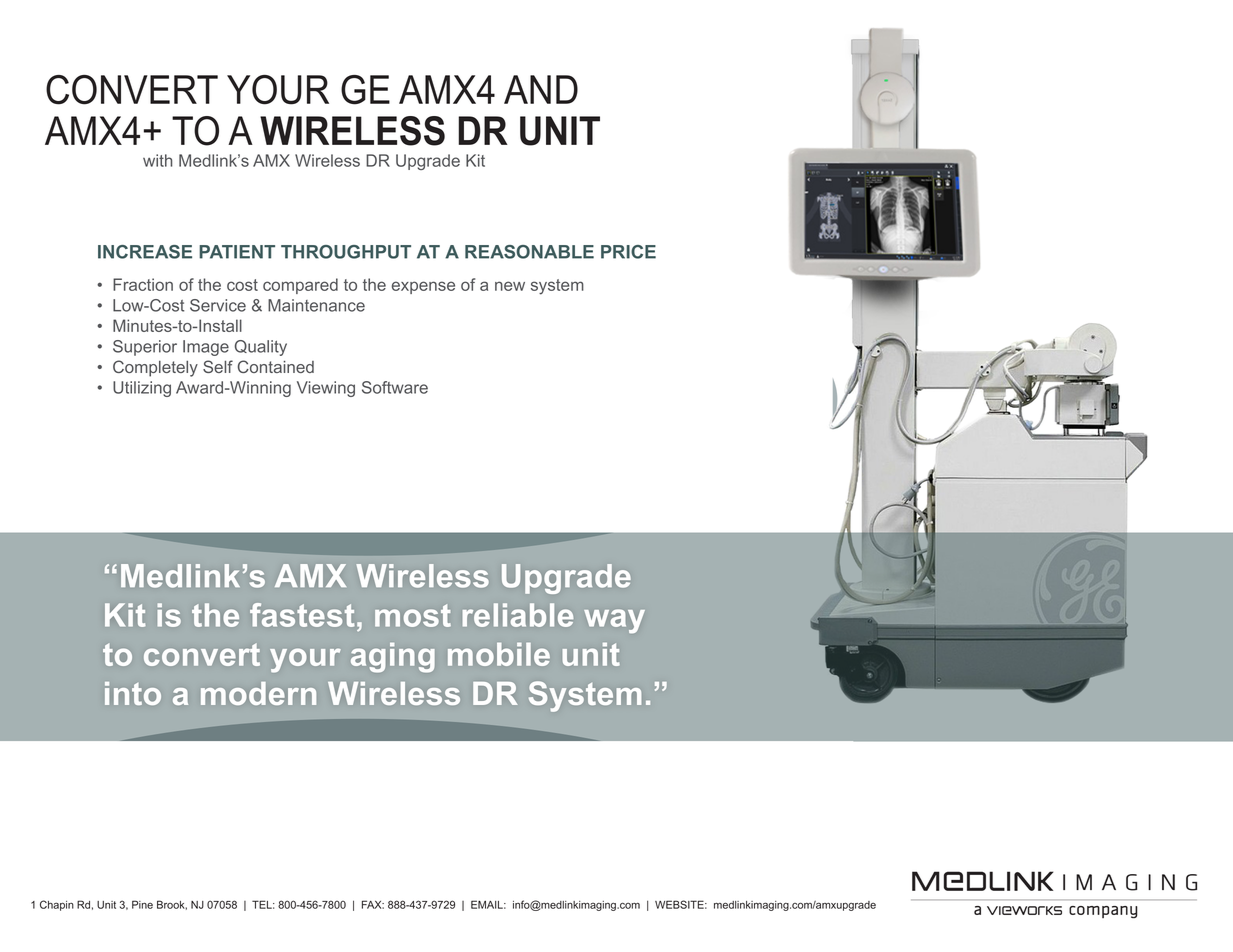 This image has height=952, width=1233. Describe the element at coordinates (258, 693) in the image. I see `modern` at that location.
